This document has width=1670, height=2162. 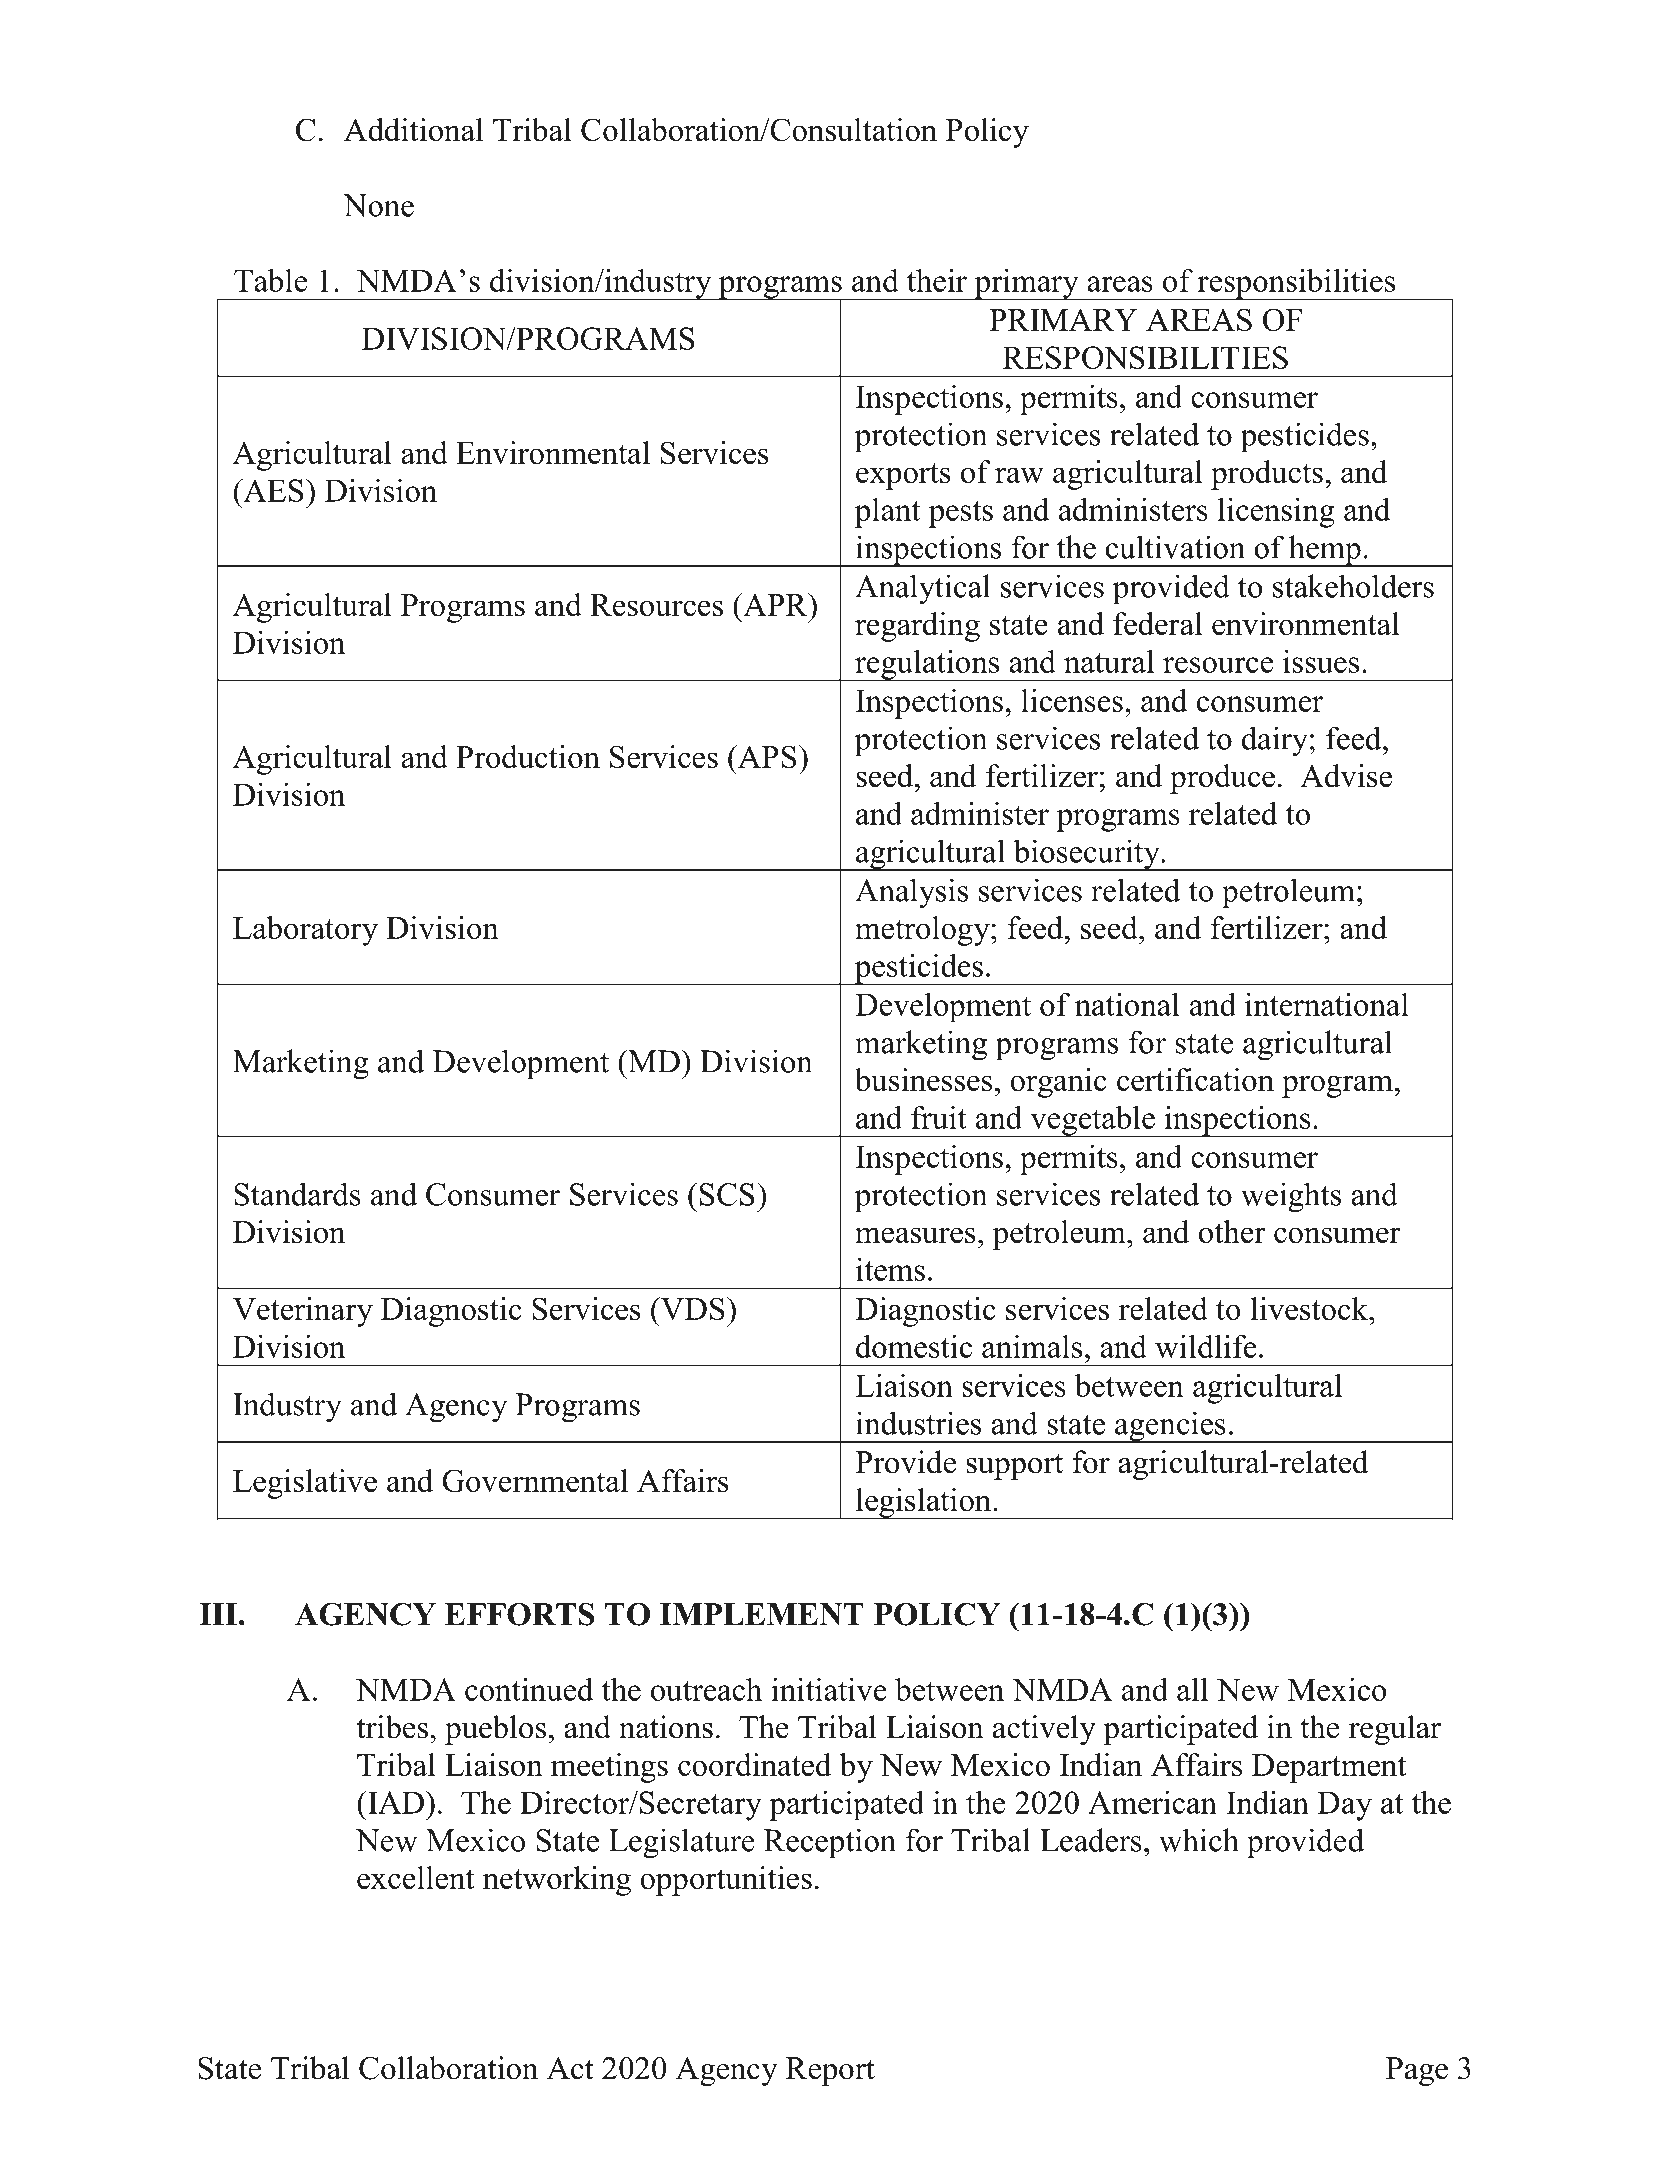 What do you see at coordinates (305, 1484) in the document?
I see `Legislative` at bounding box center [305, 1484].
